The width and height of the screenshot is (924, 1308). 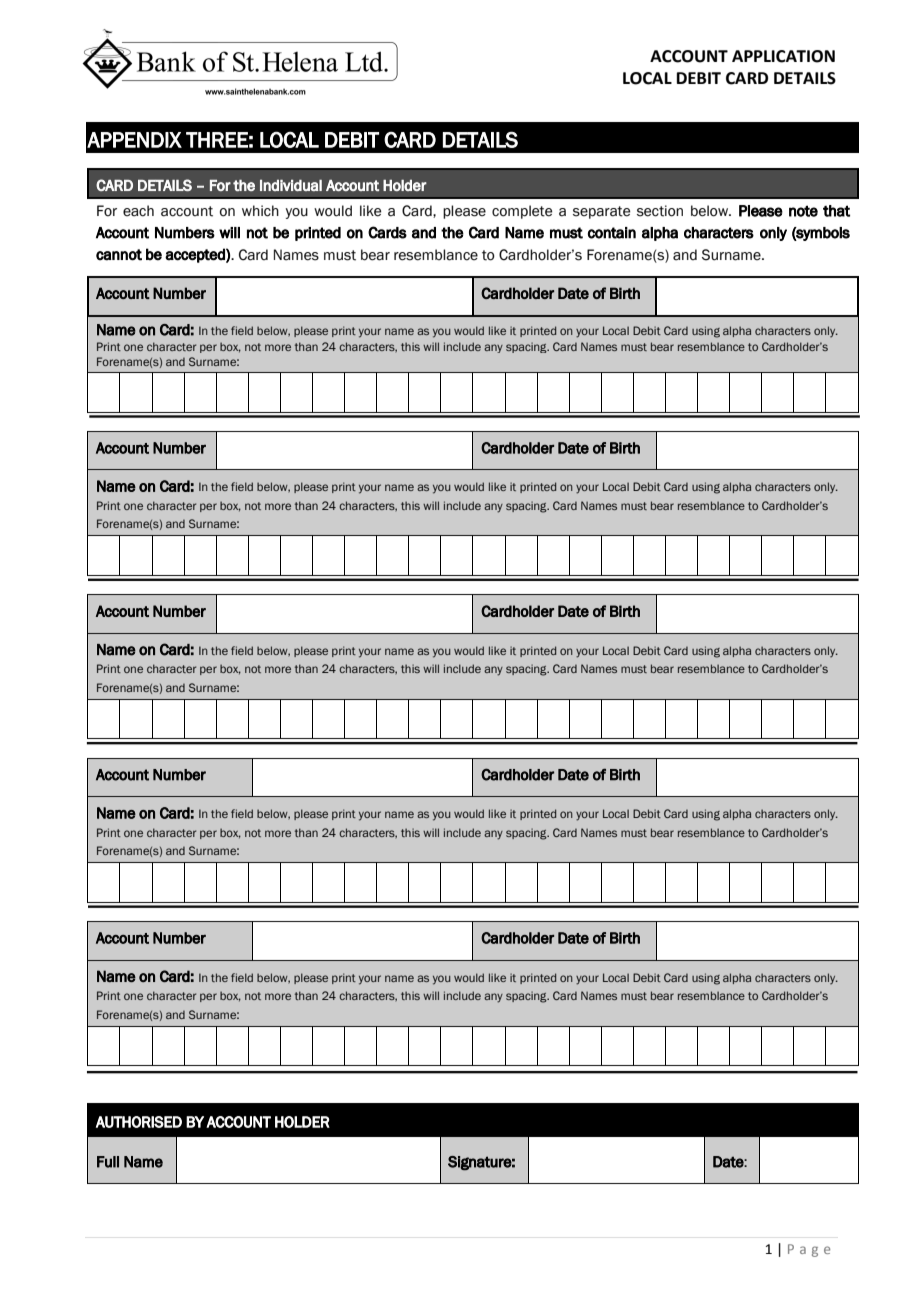 What do you see at coordinates (783, 56) in the screenshot?
I see `APPLICATION` at bounding box center [783, 56].
